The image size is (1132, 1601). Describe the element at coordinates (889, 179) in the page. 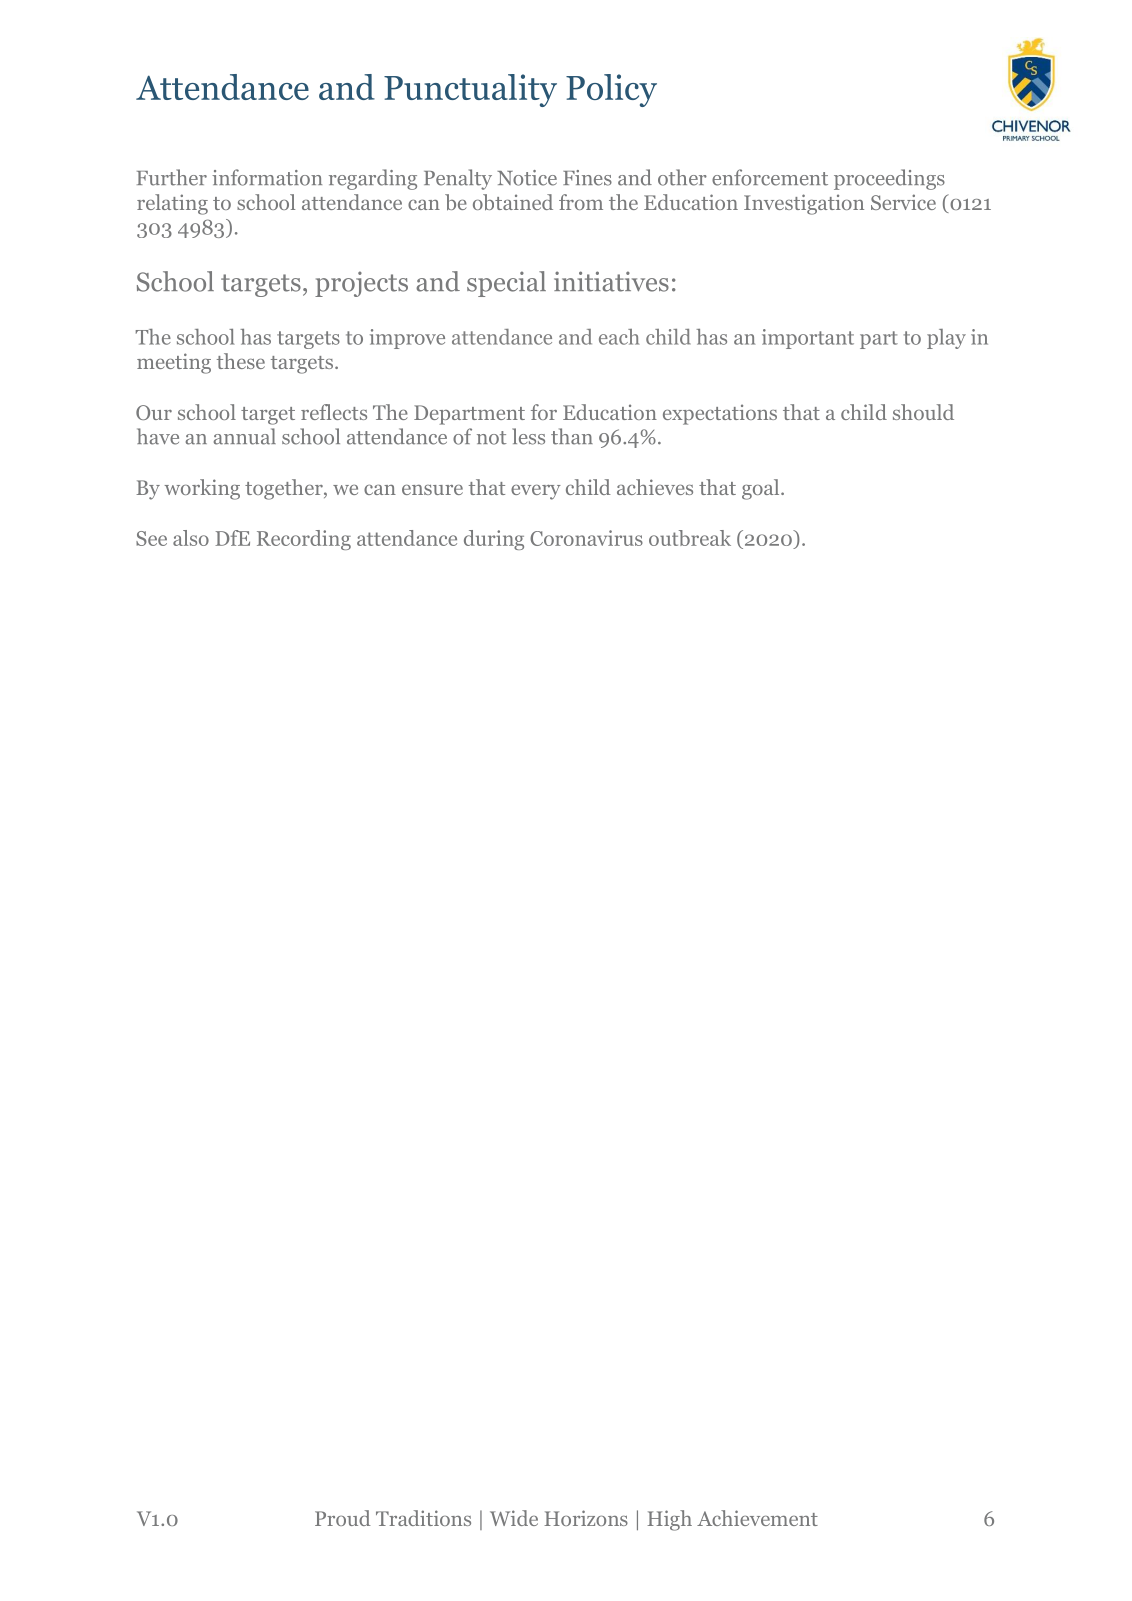

I see `proceedings` at that location.
